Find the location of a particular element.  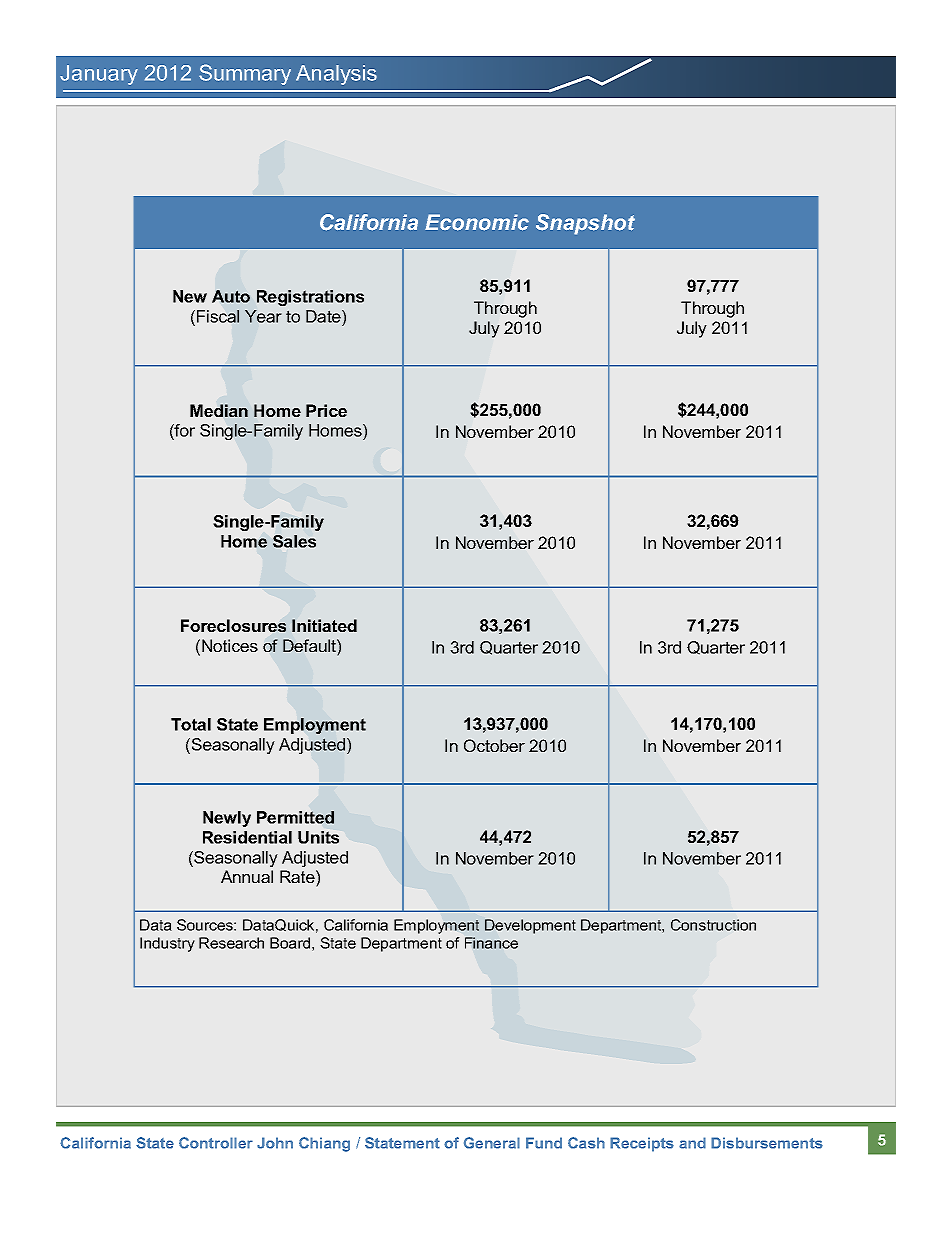

October is located at coordinates (494, 745).
